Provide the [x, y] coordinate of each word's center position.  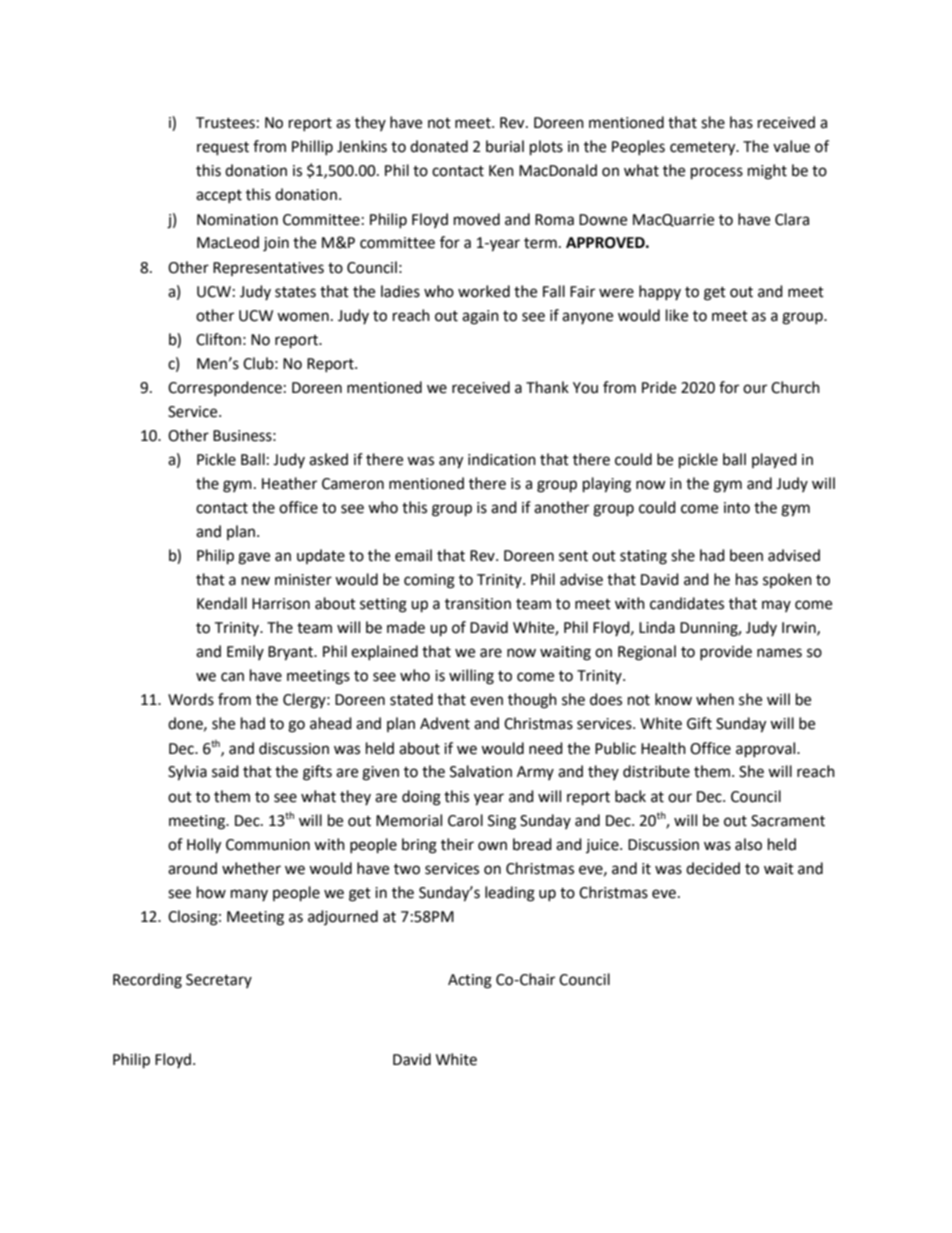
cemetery [704, 149]
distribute [656, 771]
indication [502, 459]
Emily [245, 652]
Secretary [219, 981]
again [480, 317]
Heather [289, 483]
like [677, 315]
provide [726, 652]
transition [478, 604]
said [225, 771]
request [223, 149]
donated [439, 146]
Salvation [481, 771]
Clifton [218, 339]
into [737, 508]
